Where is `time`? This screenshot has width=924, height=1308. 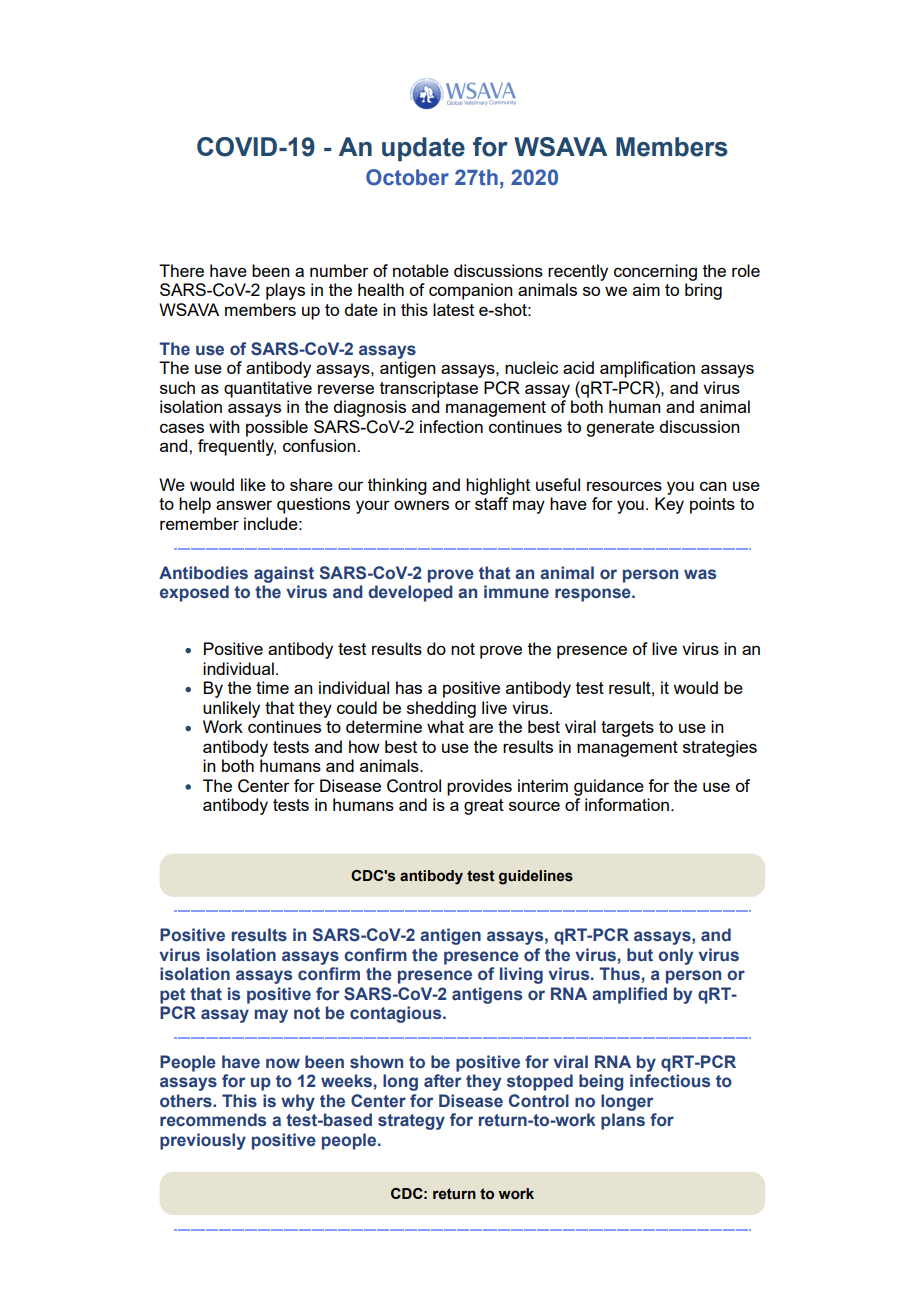 time is located at coordinates (272, 687).
